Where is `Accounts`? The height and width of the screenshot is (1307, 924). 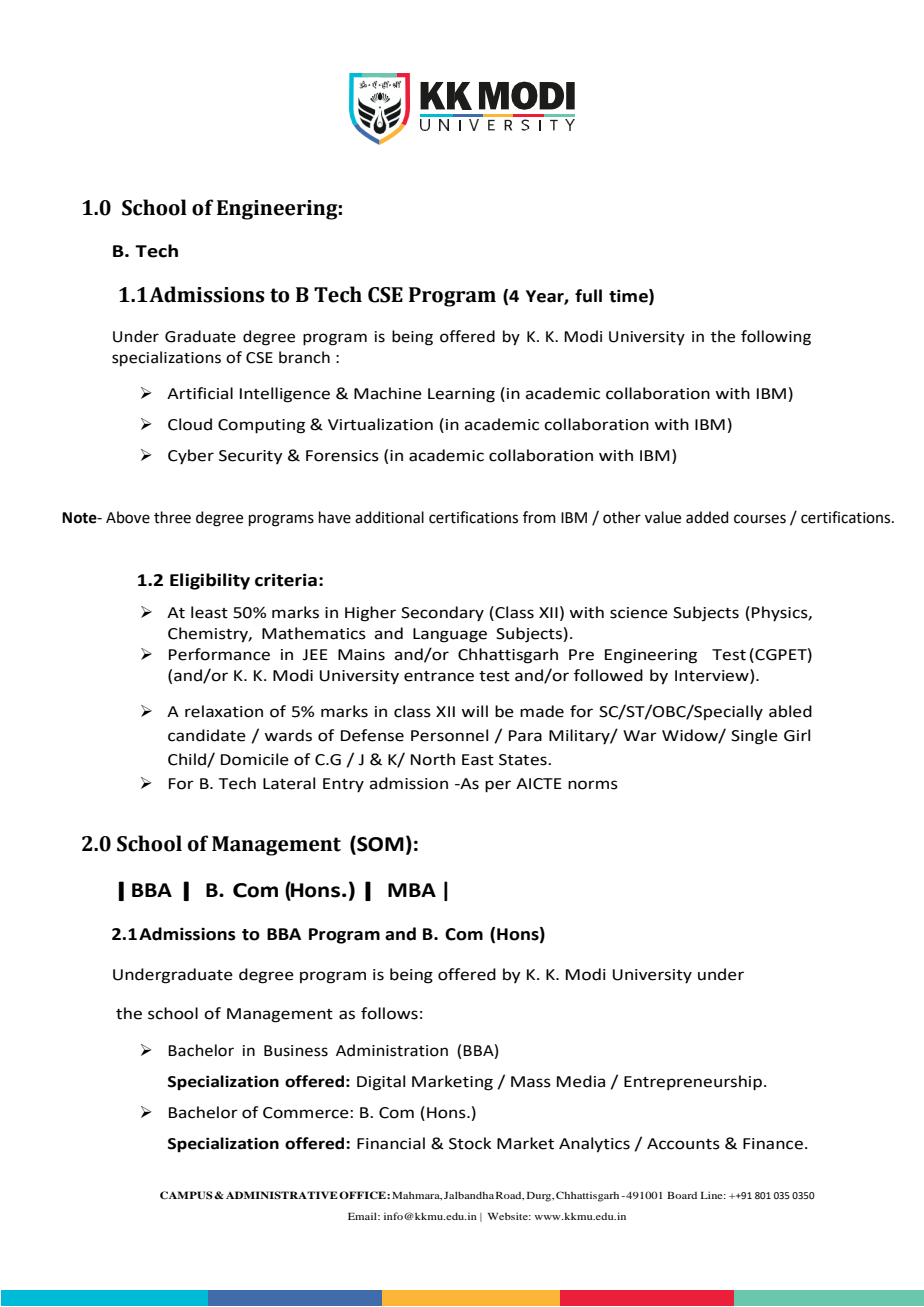 Accounts is located at coordinates (683, 1144).
